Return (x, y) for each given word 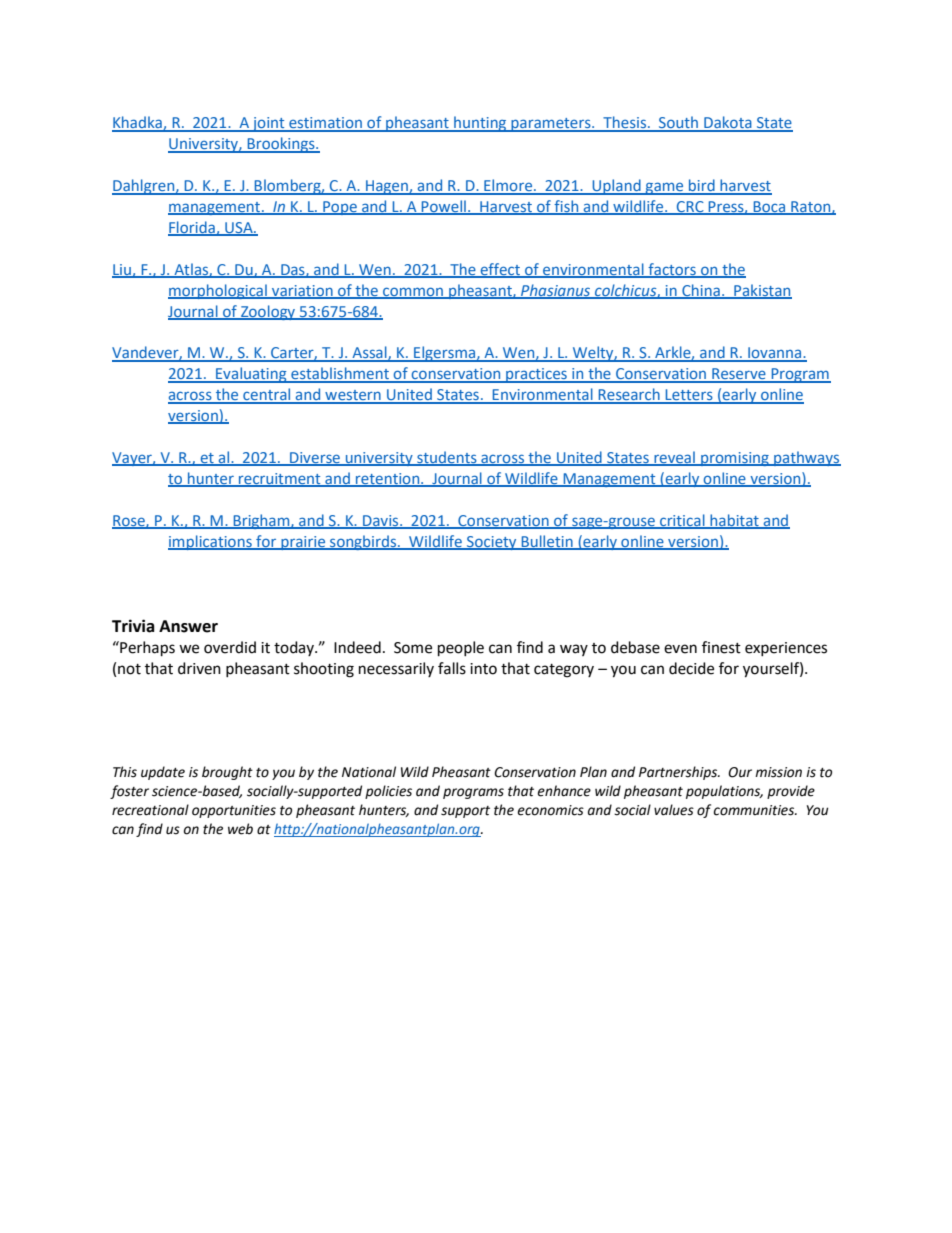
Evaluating (251, 375)
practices (536, 375)
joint (269, 124)
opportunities (234, 811)
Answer (188, 626)
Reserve (739, 375)
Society (492, 543)
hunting (480, 124)
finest (721, 647)
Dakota (728, 123)
